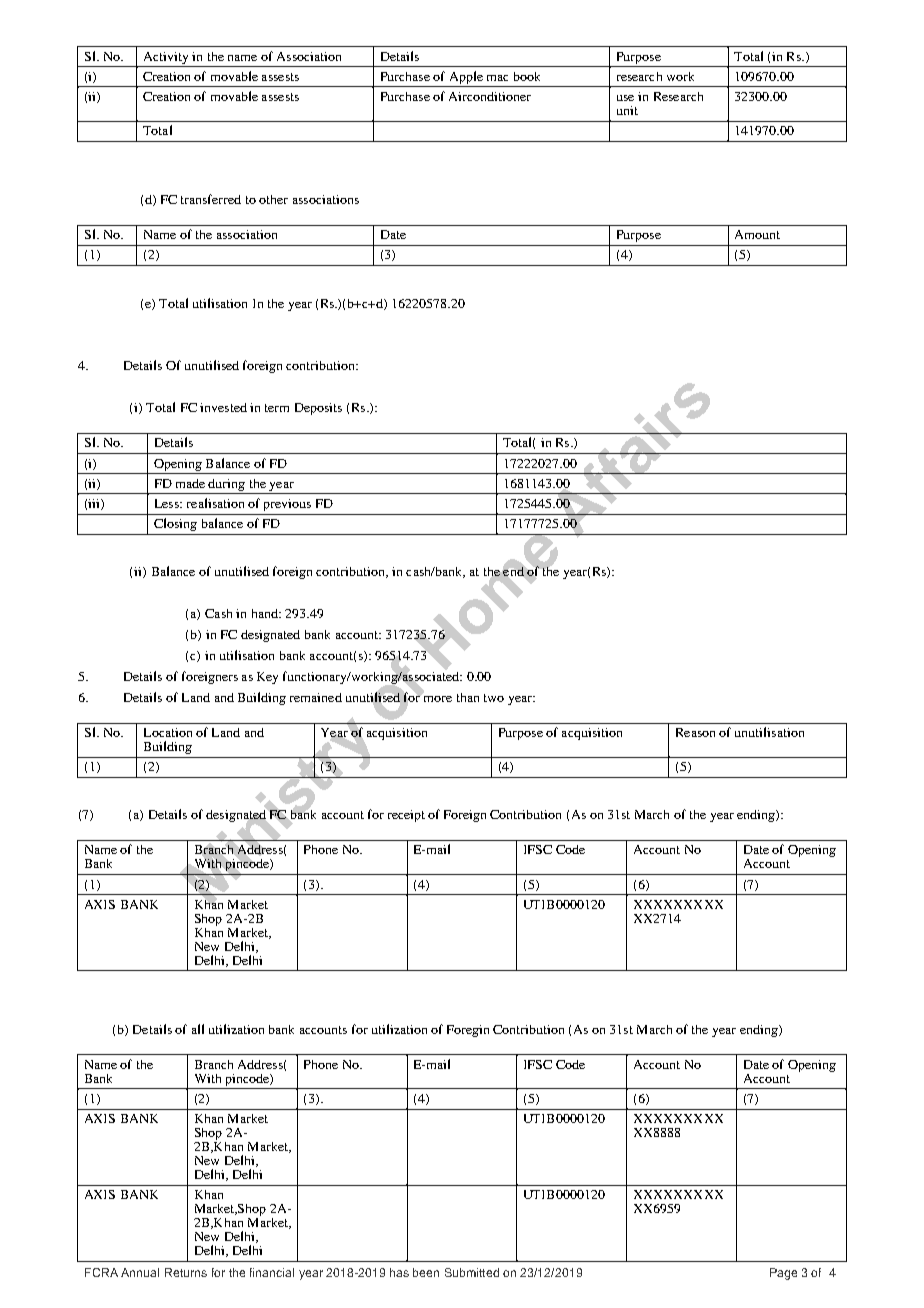  I want to click on unit, so click(627, 110).
